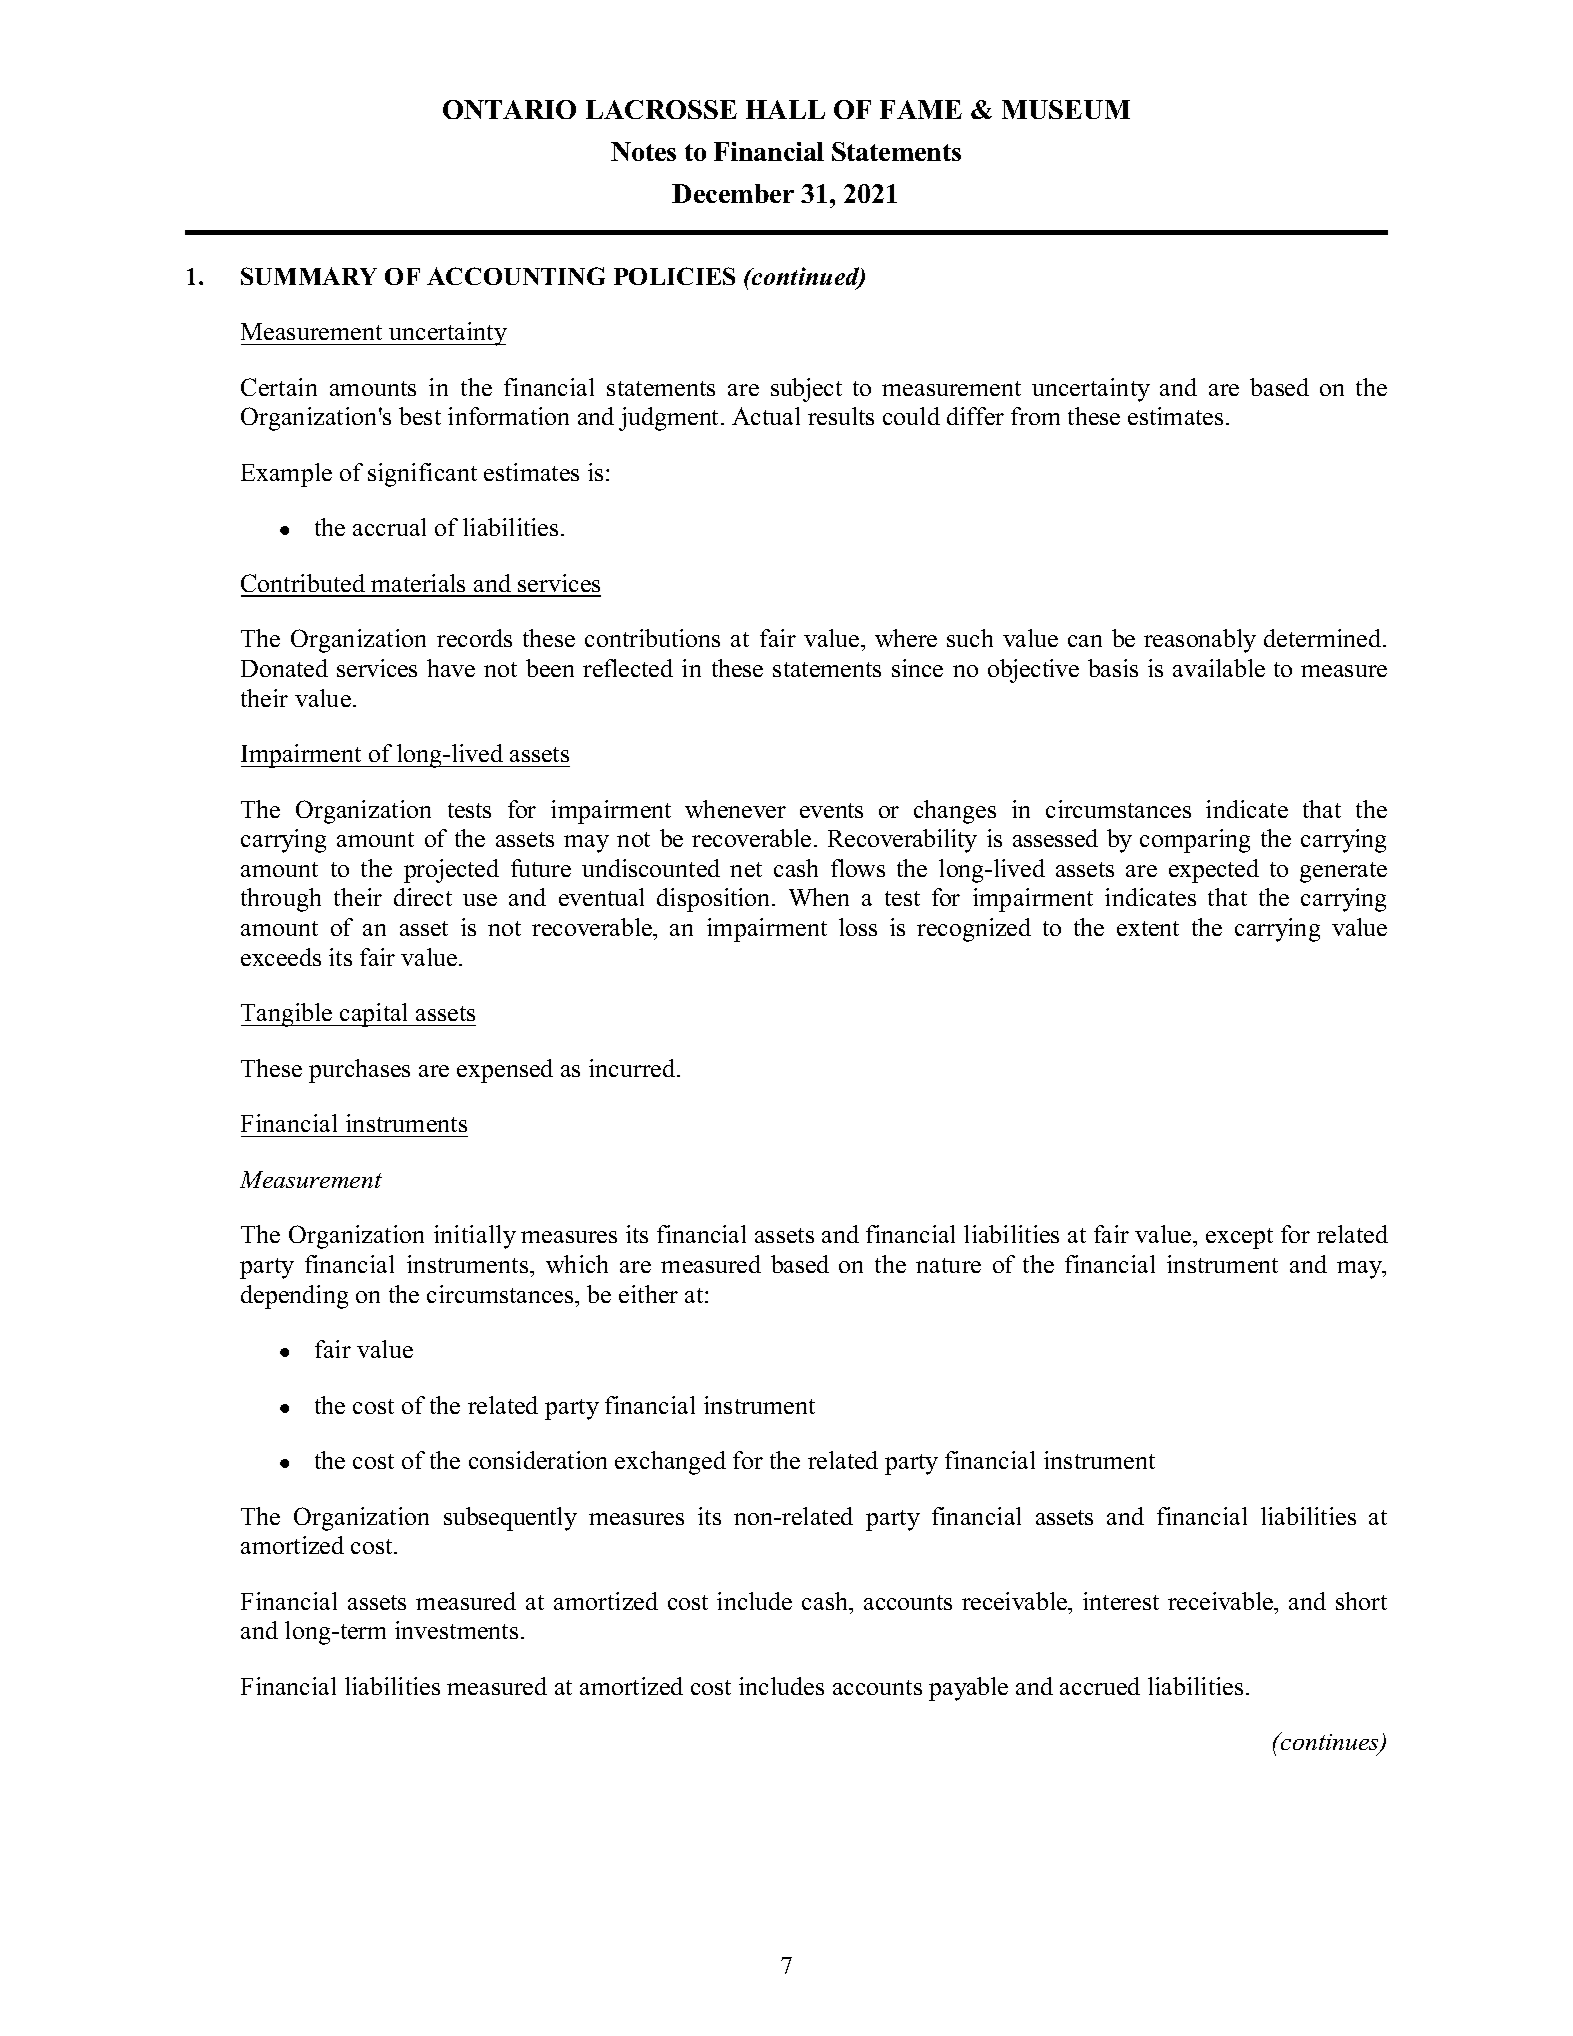 This screenshot has width=1573, height=2036. I want to click on investments, so click(456, 1630).
